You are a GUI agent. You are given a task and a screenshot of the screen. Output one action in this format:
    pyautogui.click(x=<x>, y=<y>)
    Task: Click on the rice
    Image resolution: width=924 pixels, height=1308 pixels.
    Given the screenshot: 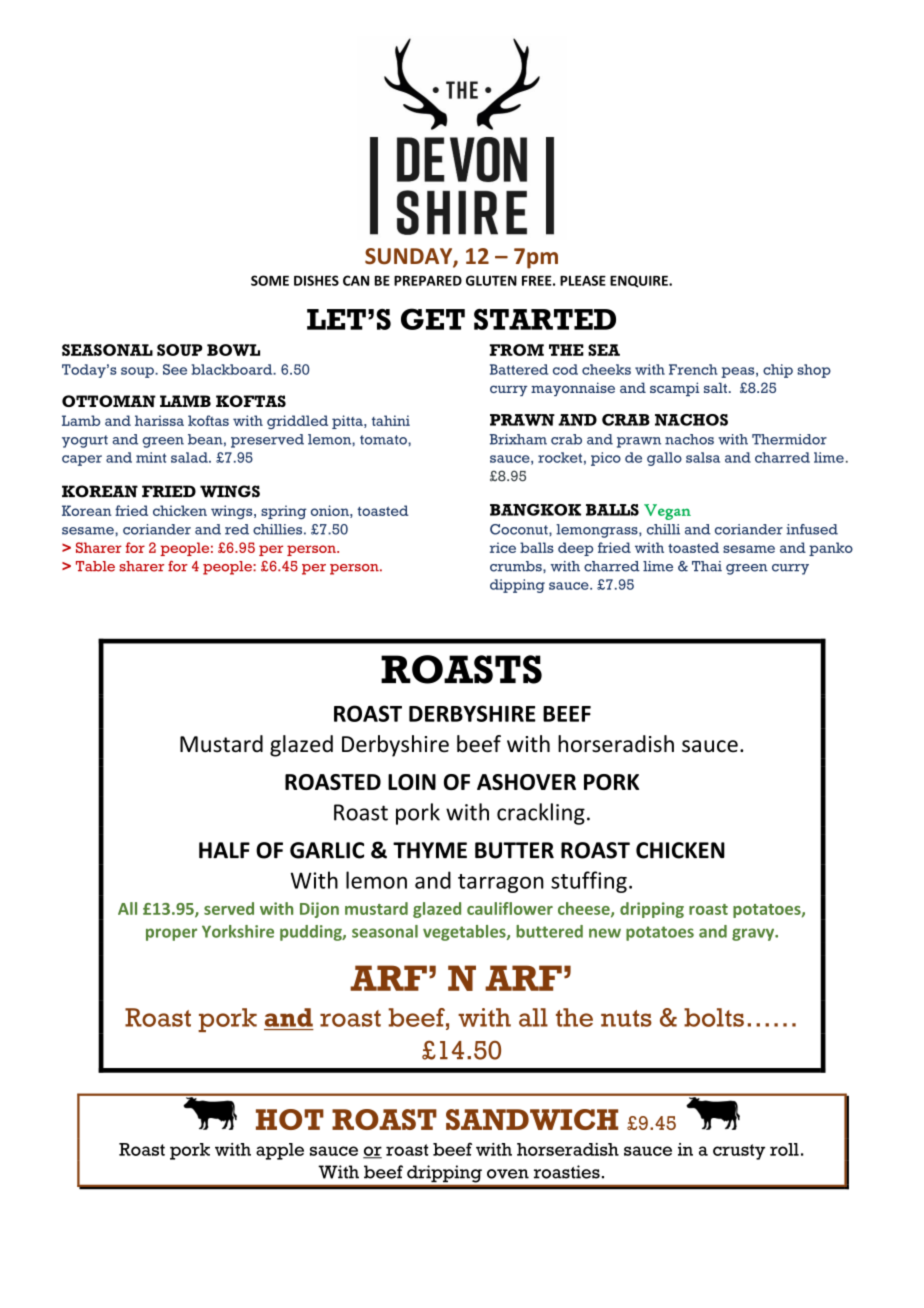 What is the action you would take?
    pyautogui.click(x=503, y=547)
